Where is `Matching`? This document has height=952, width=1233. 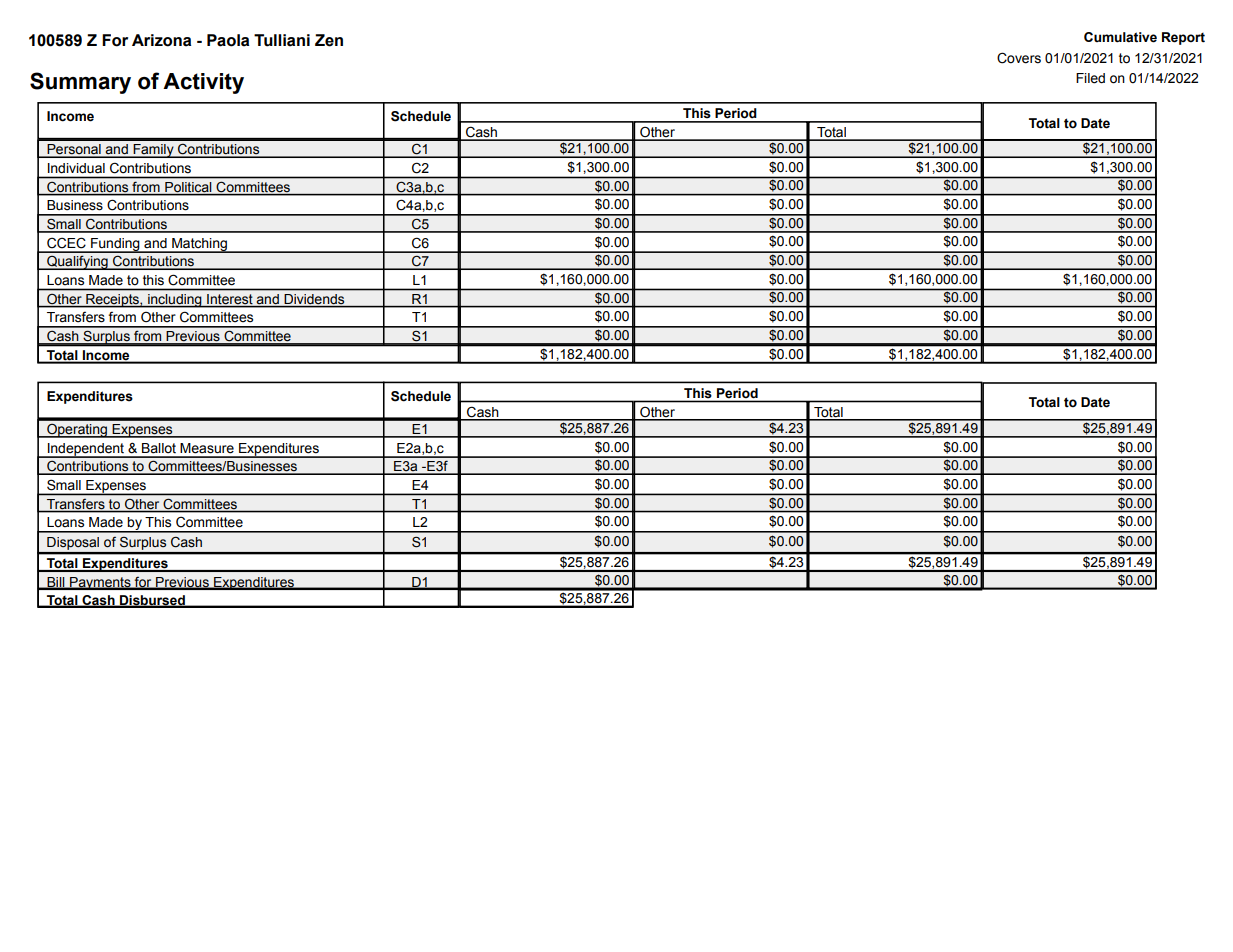 Matching is located at coordinates (199, 245).
